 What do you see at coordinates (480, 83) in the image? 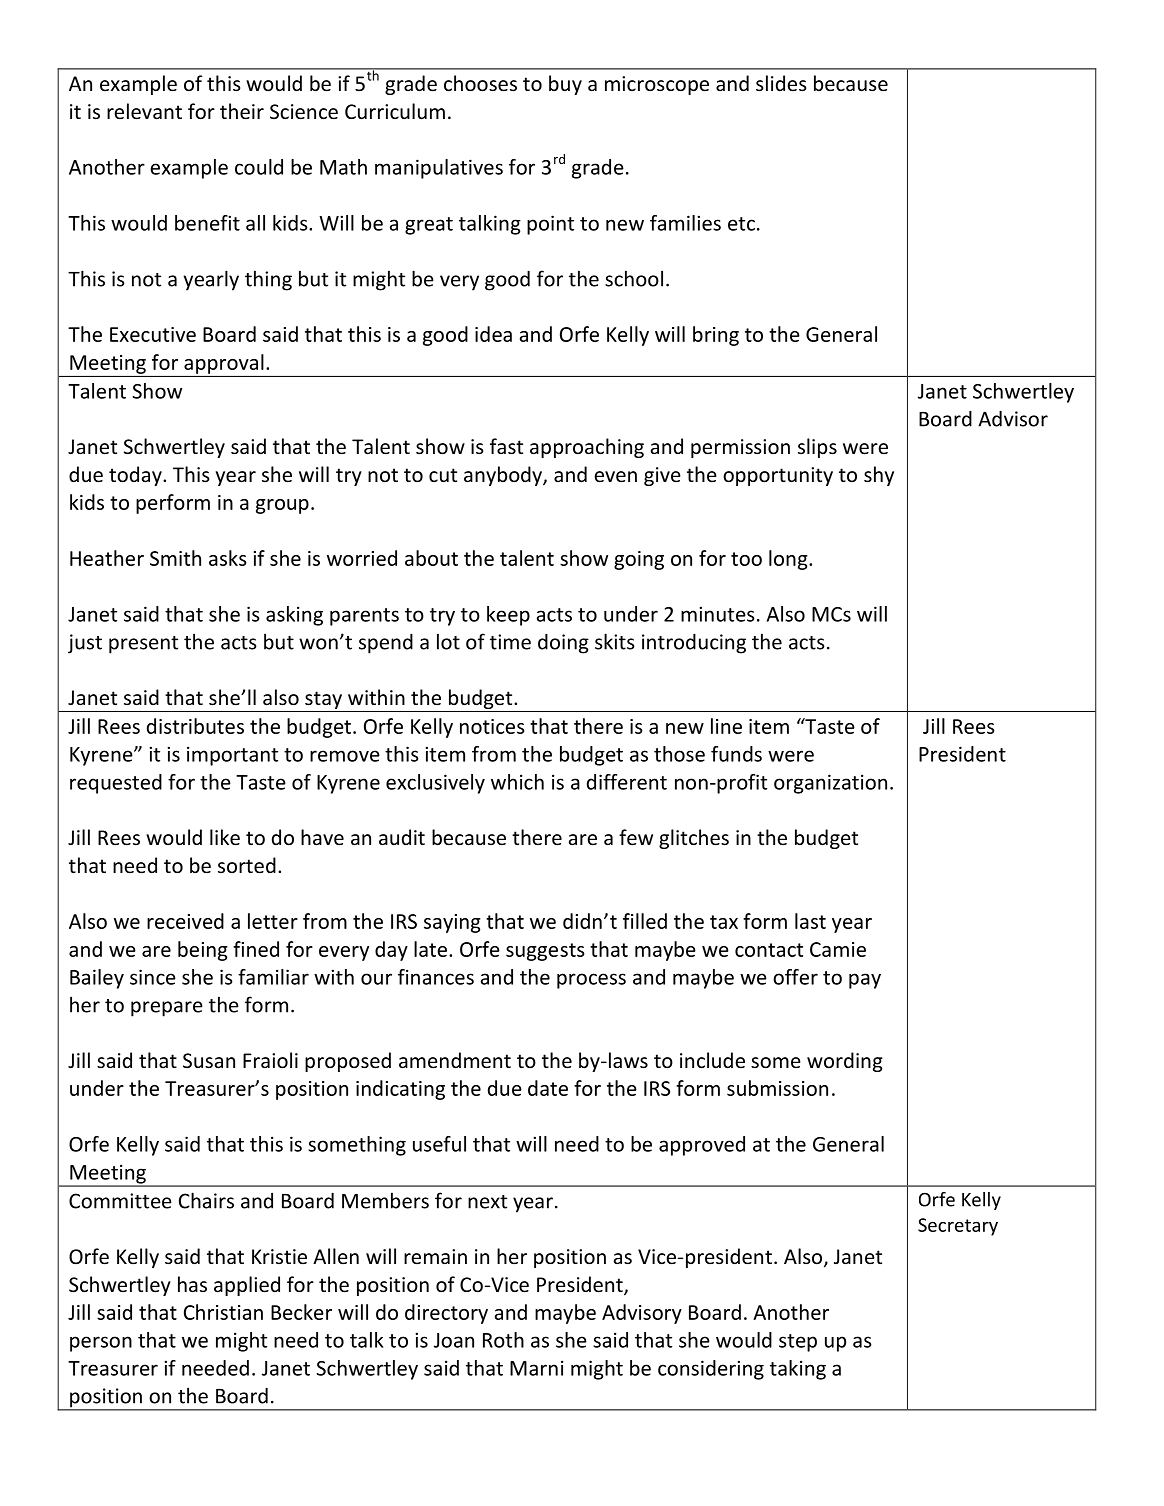
I see `chooses` at bounding box center [480, 83].
